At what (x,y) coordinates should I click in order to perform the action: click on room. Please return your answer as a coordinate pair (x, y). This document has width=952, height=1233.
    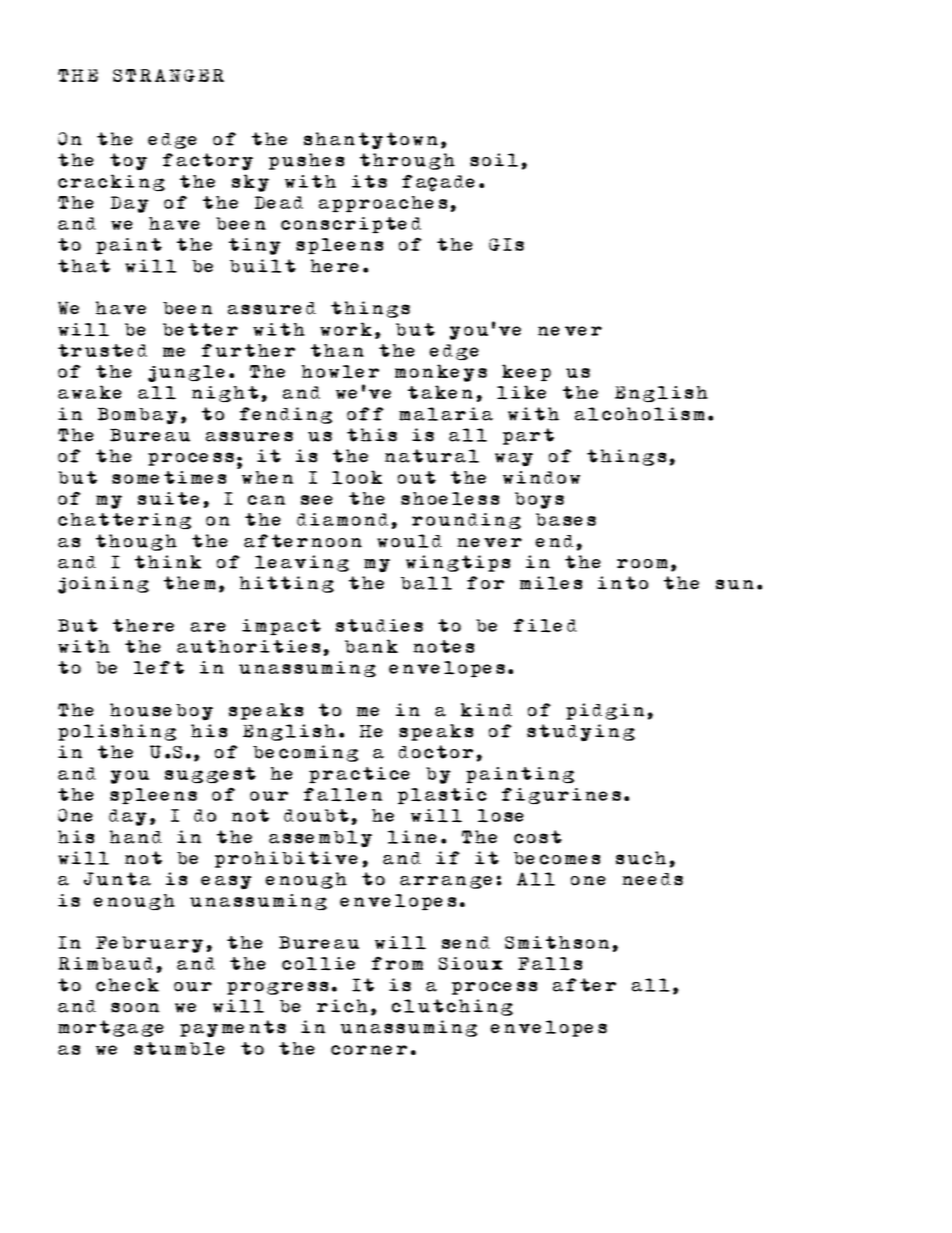
    Looking at the image, I should click on (642, 564).
